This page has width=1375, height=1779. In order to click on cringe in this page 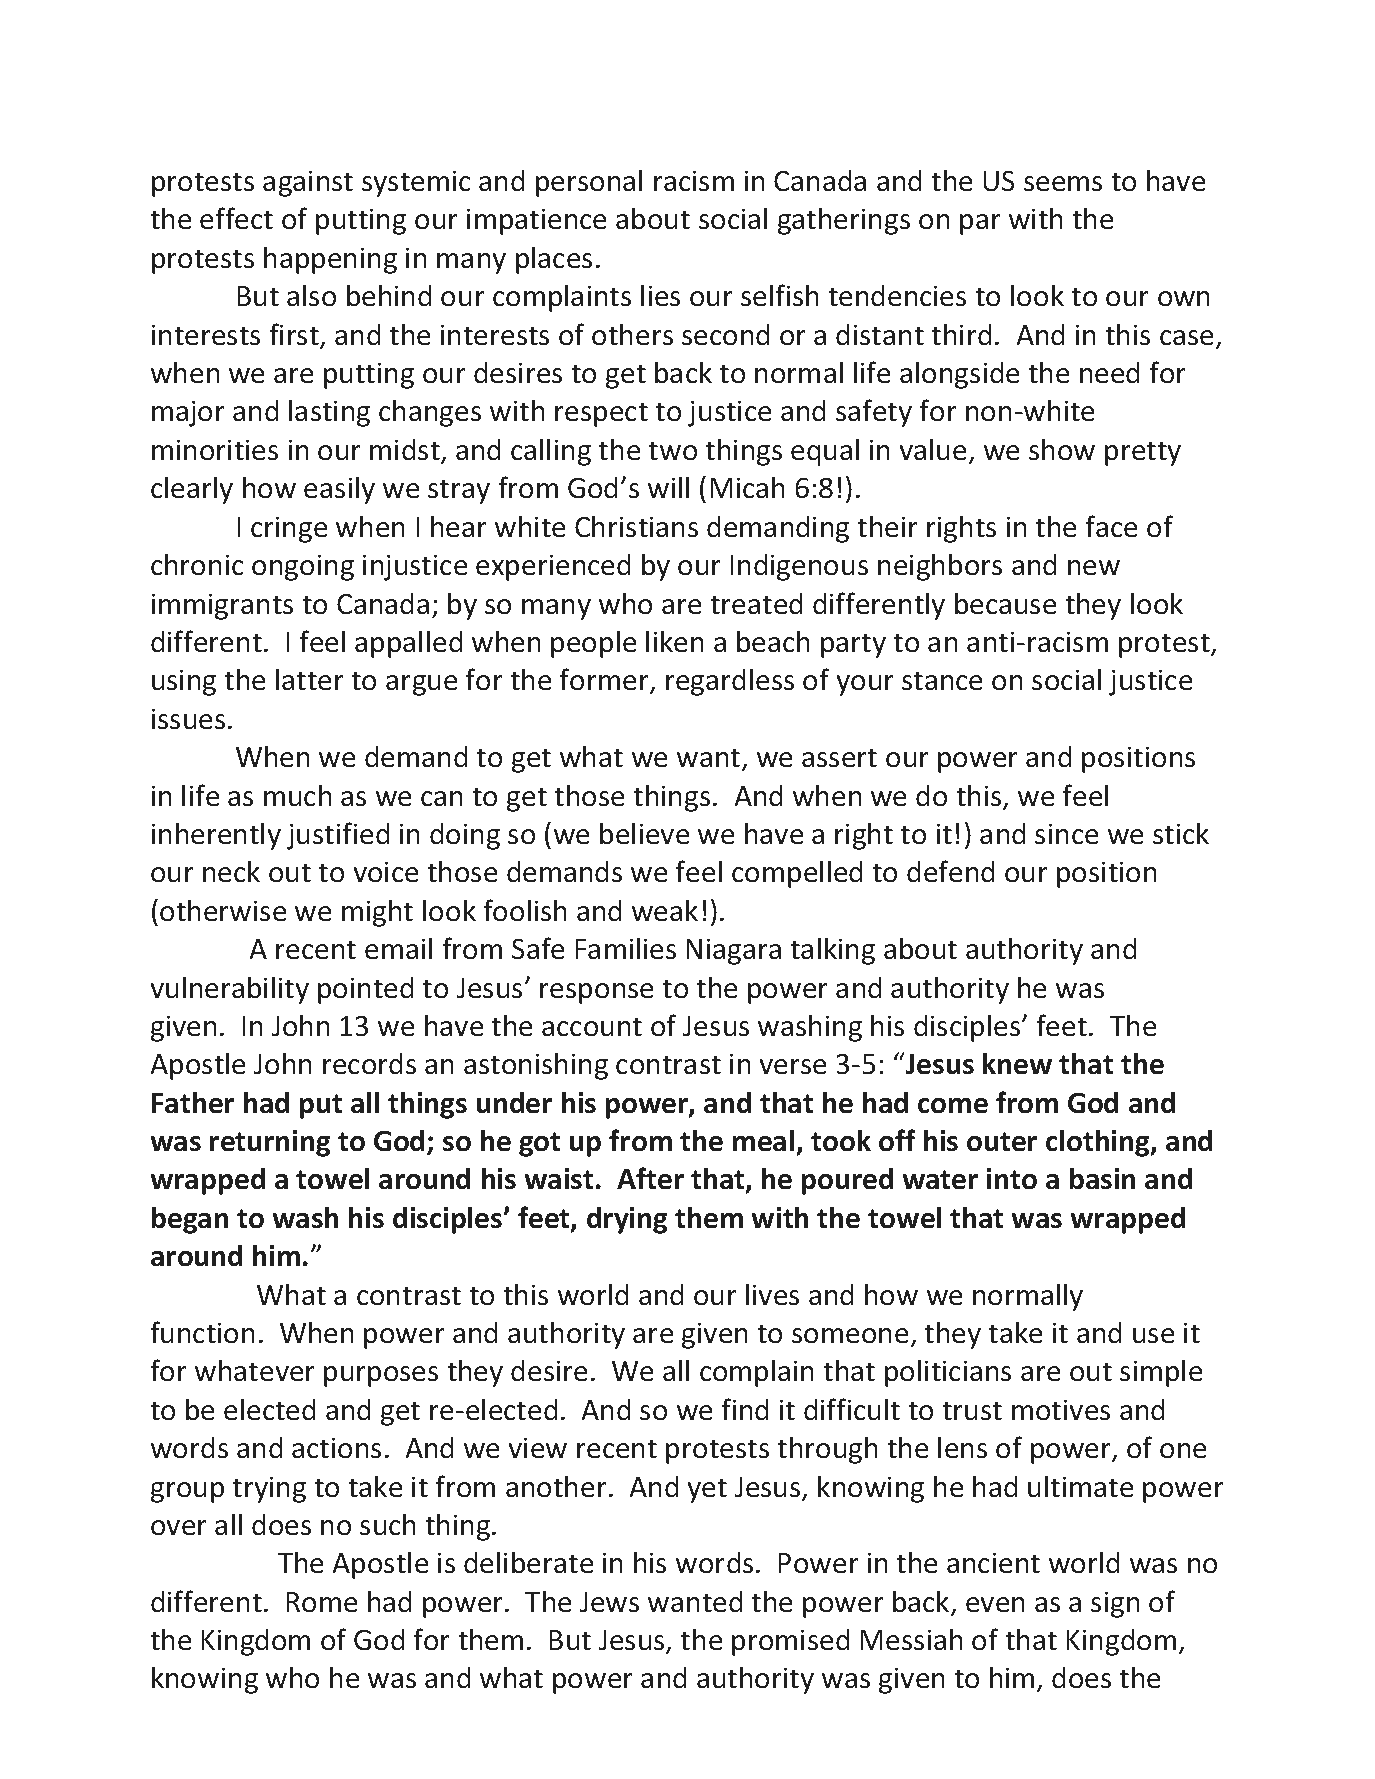, I will do `click(289, 530)`.
